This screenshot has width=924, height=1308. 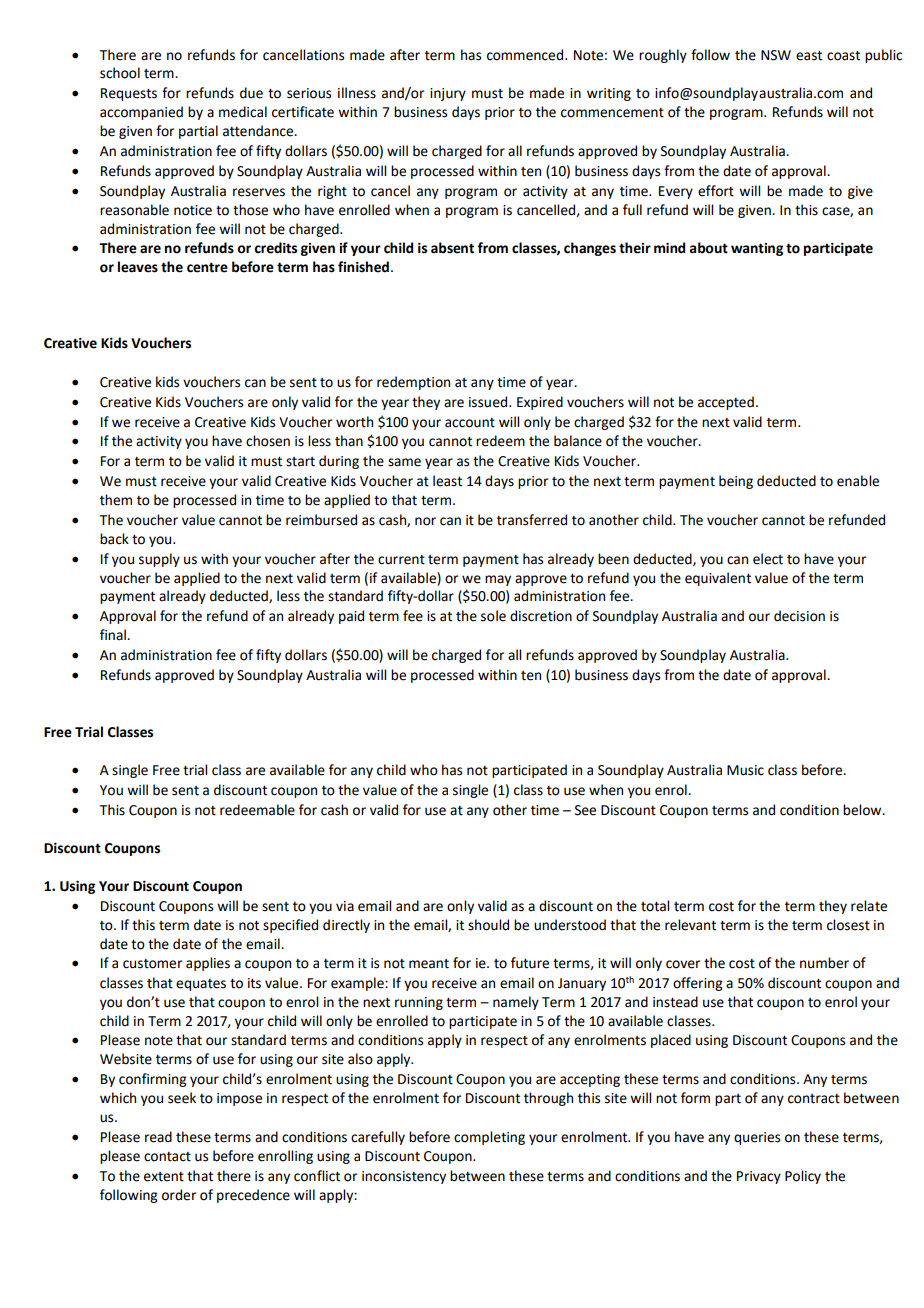 I want to click on NSW, so click(x=776, y=55).
